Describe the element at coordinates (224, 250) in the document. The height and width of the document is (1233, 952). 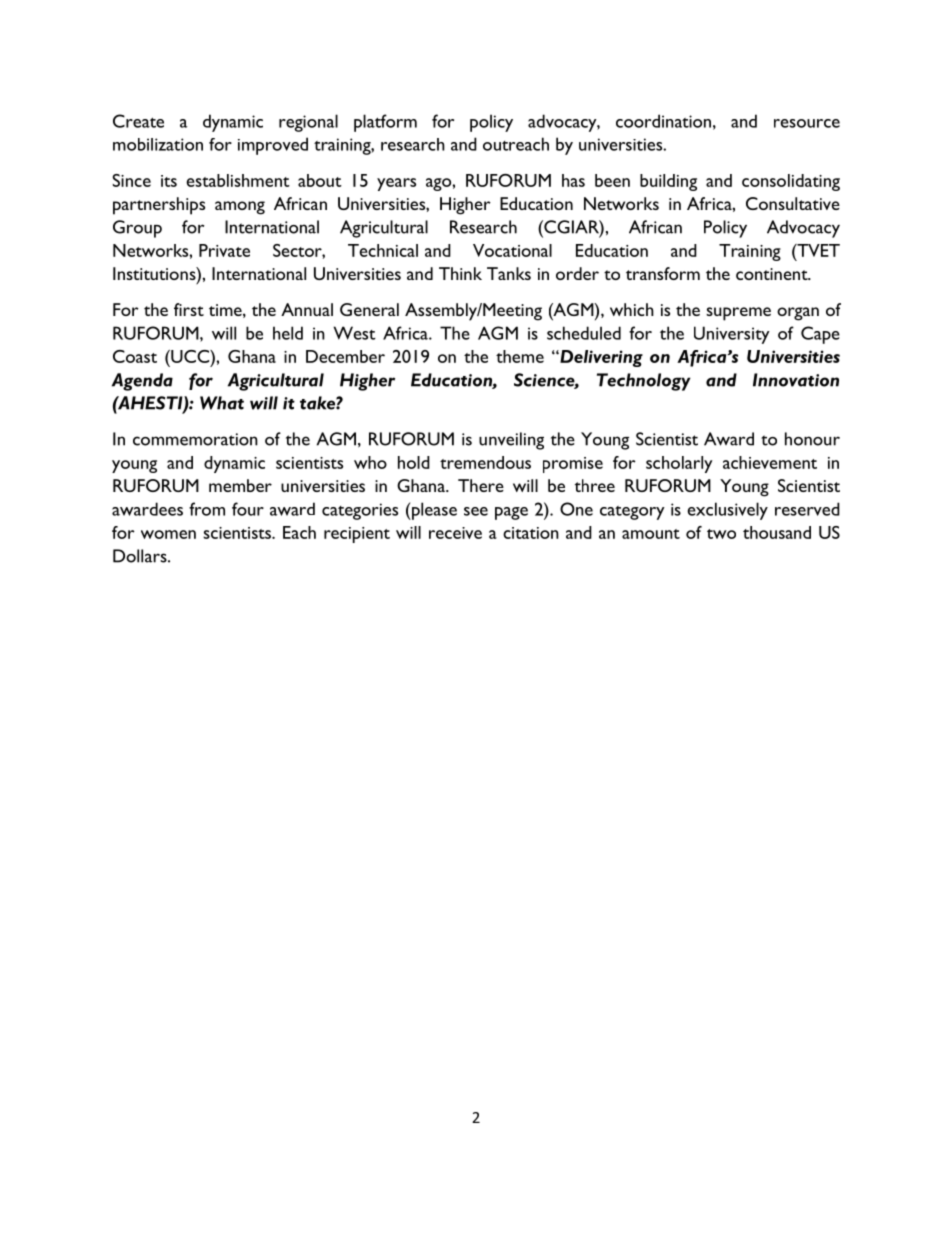
I see `Private` at that location.
